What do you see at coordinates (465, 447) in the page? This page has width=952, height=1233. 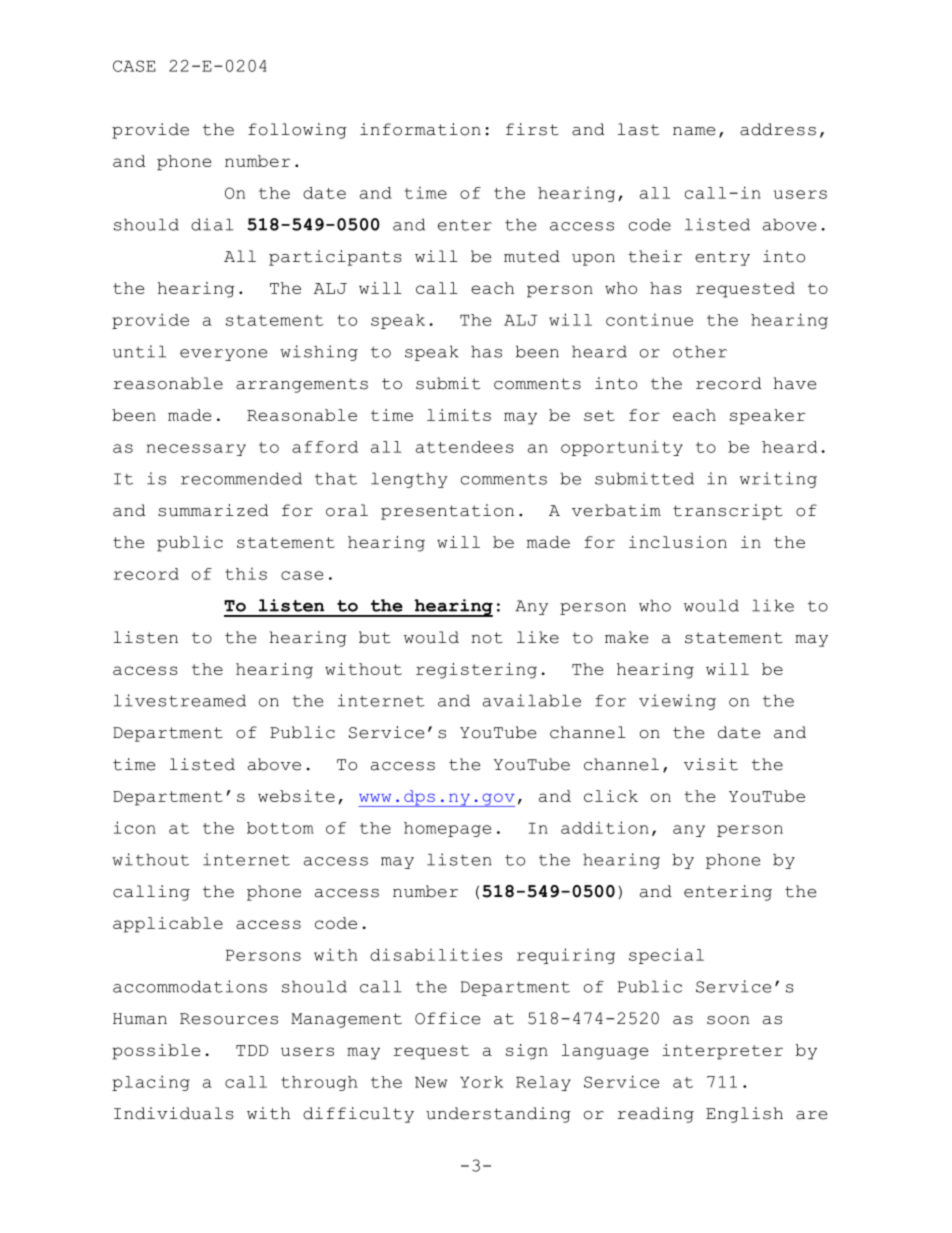 I see `attendees` at bounding box center [465, 447].
